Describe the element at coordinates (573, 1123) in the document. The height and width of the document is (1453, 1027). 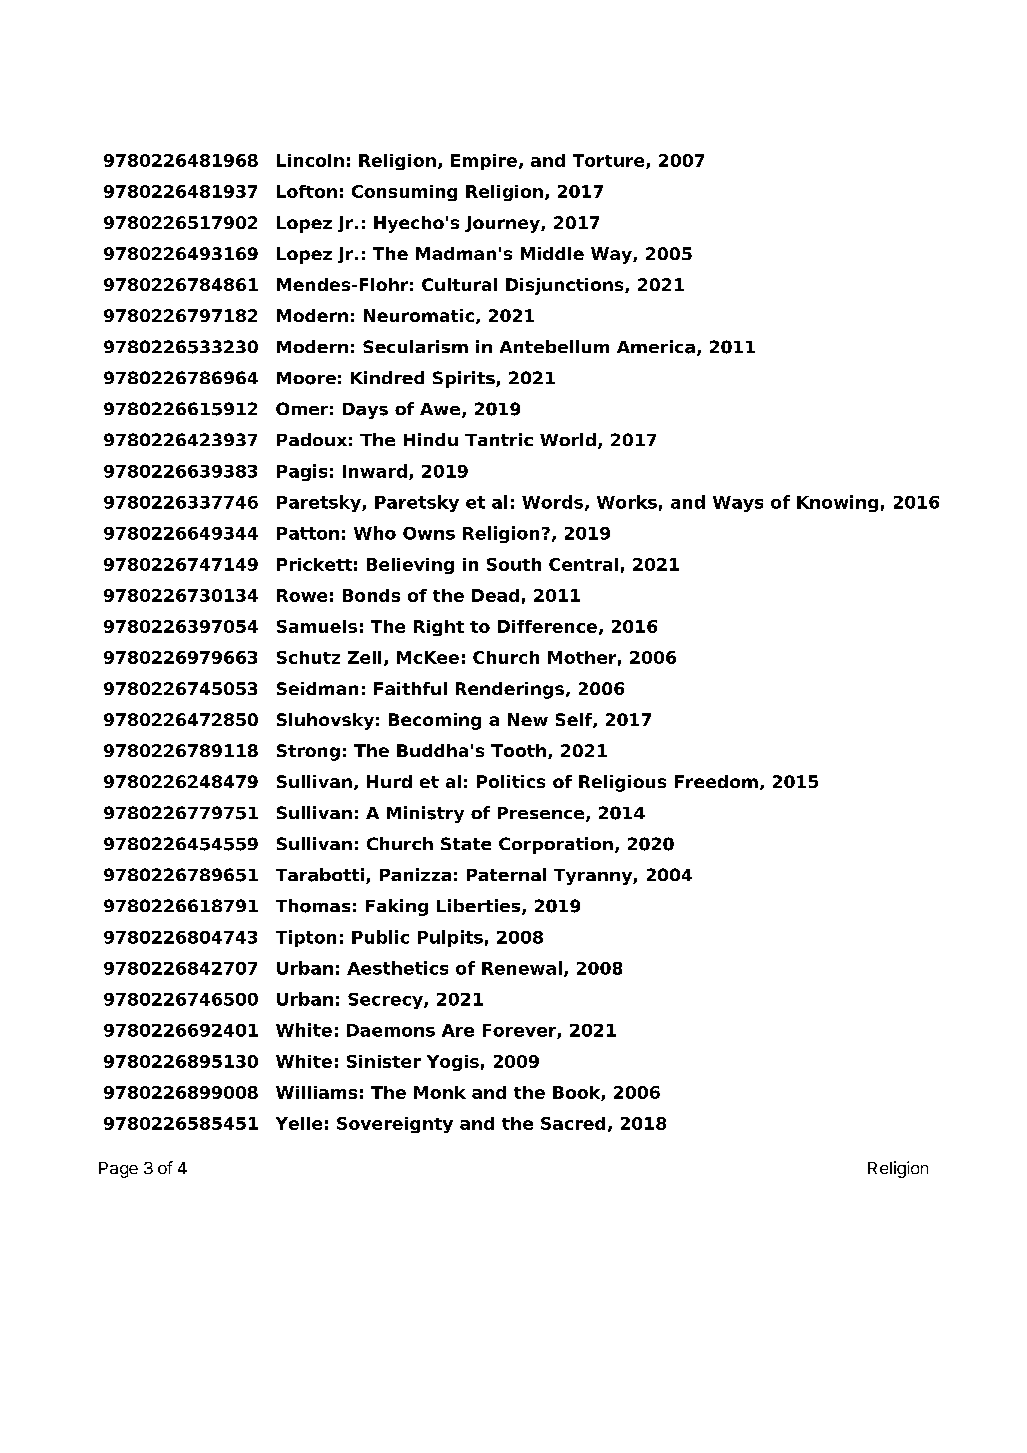
I see `Sacred` at that location.
